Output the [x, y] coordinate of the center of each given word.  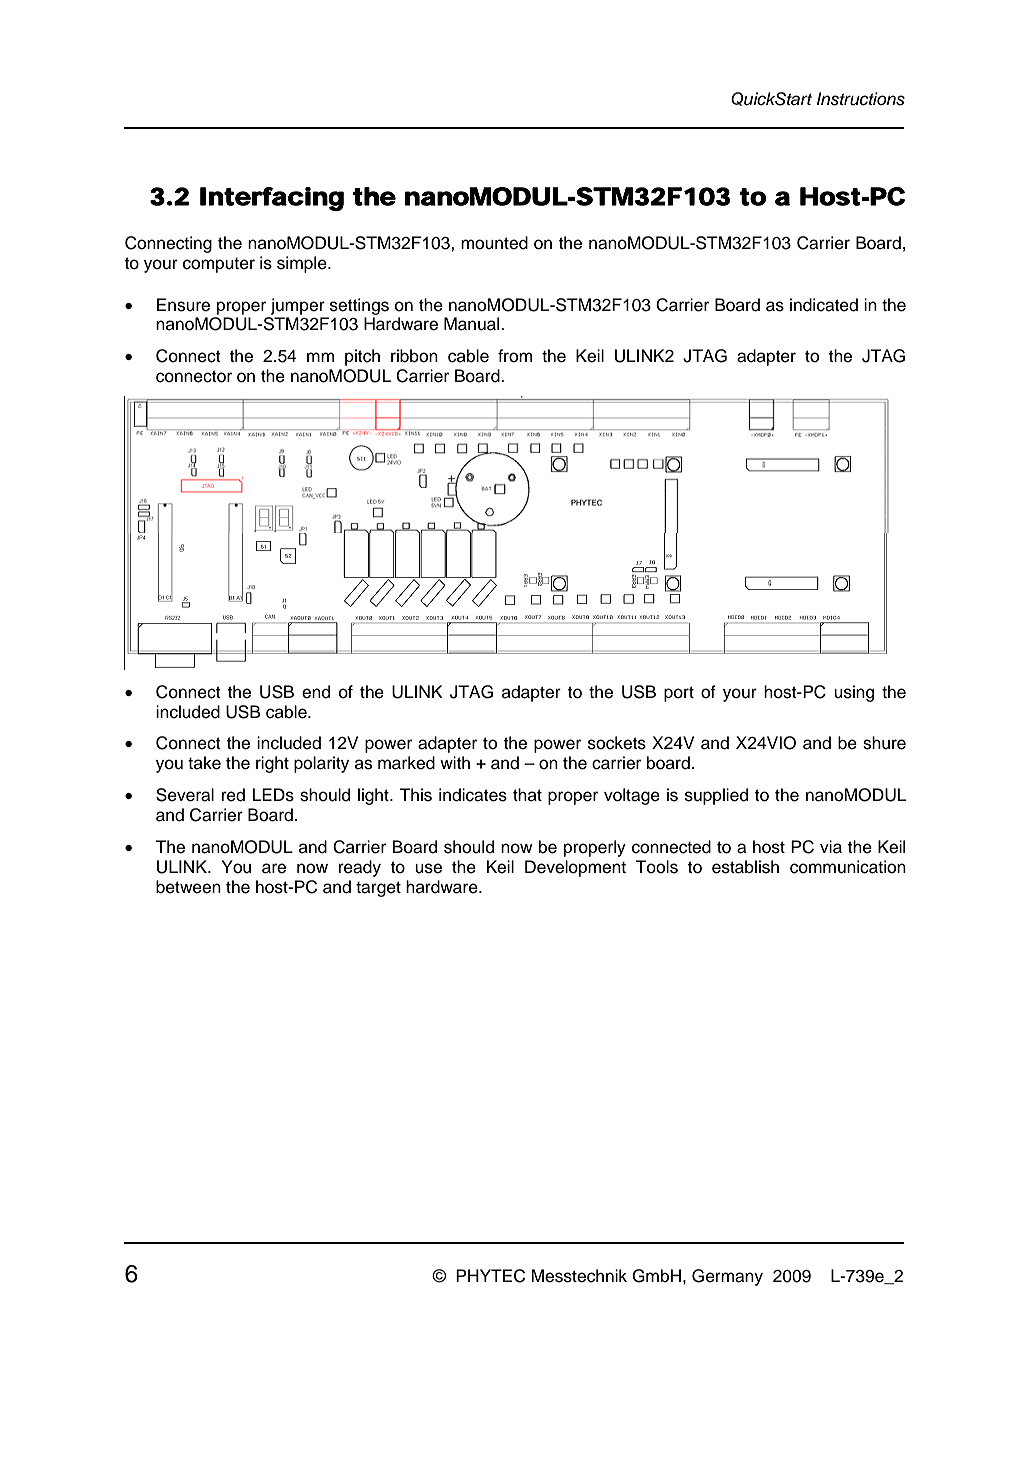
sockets [617, 743]
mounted [494, 243]
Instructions [861, 99]
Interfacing [272, 199]
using [854, 693]
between [188, 887]
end [316, 692]
